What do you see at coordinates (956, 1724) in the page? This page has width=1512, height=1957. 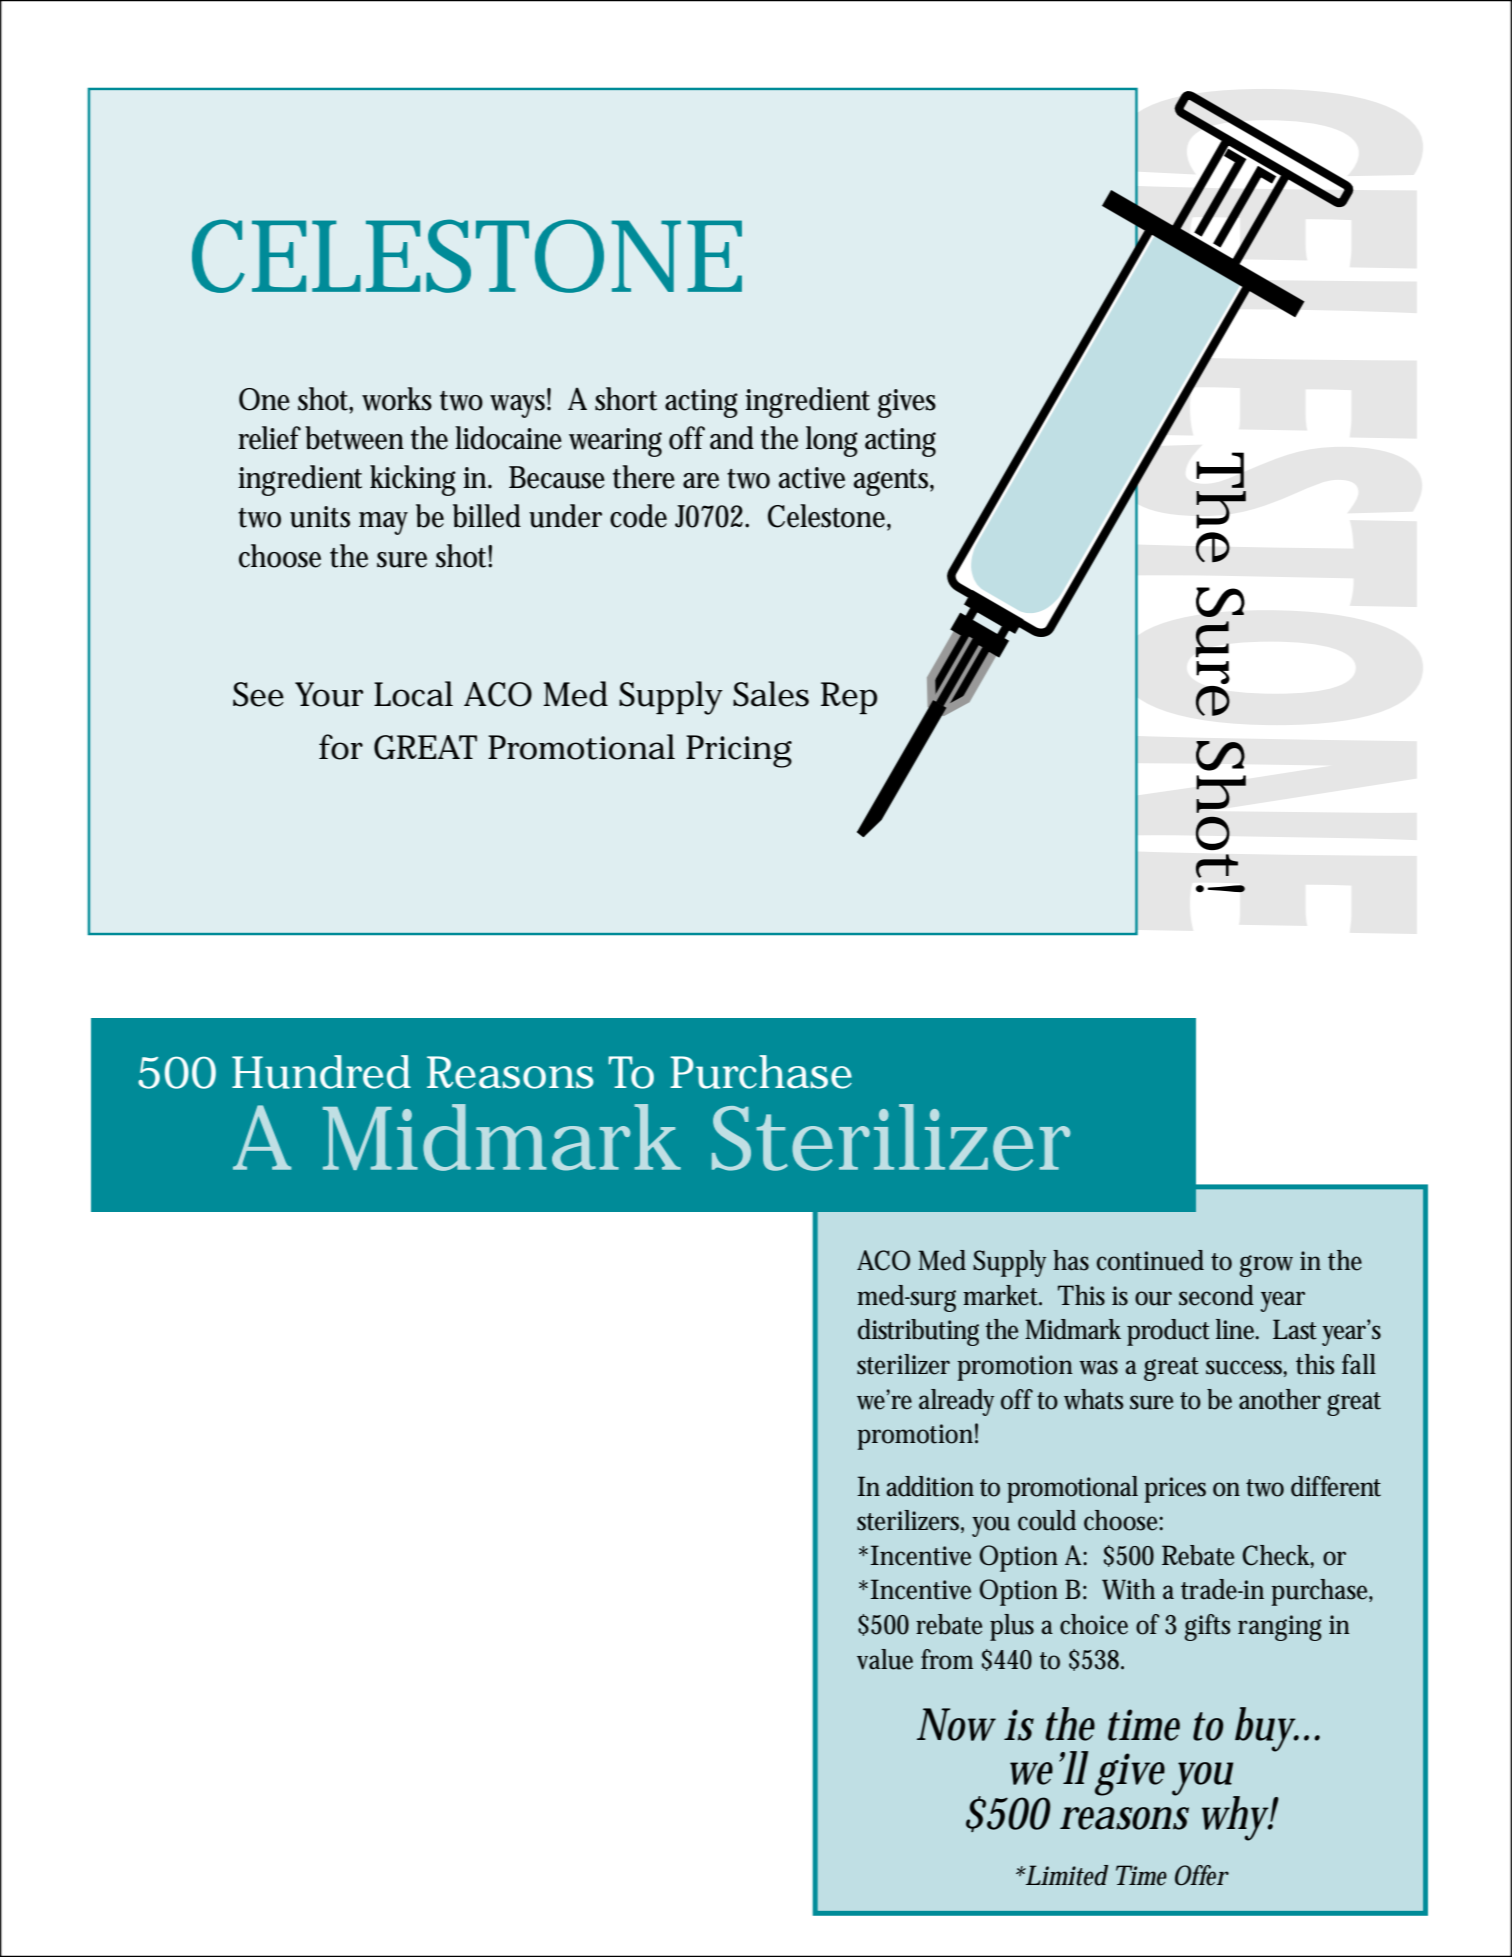 I see `Now` at bounding box center [956, 1724].
